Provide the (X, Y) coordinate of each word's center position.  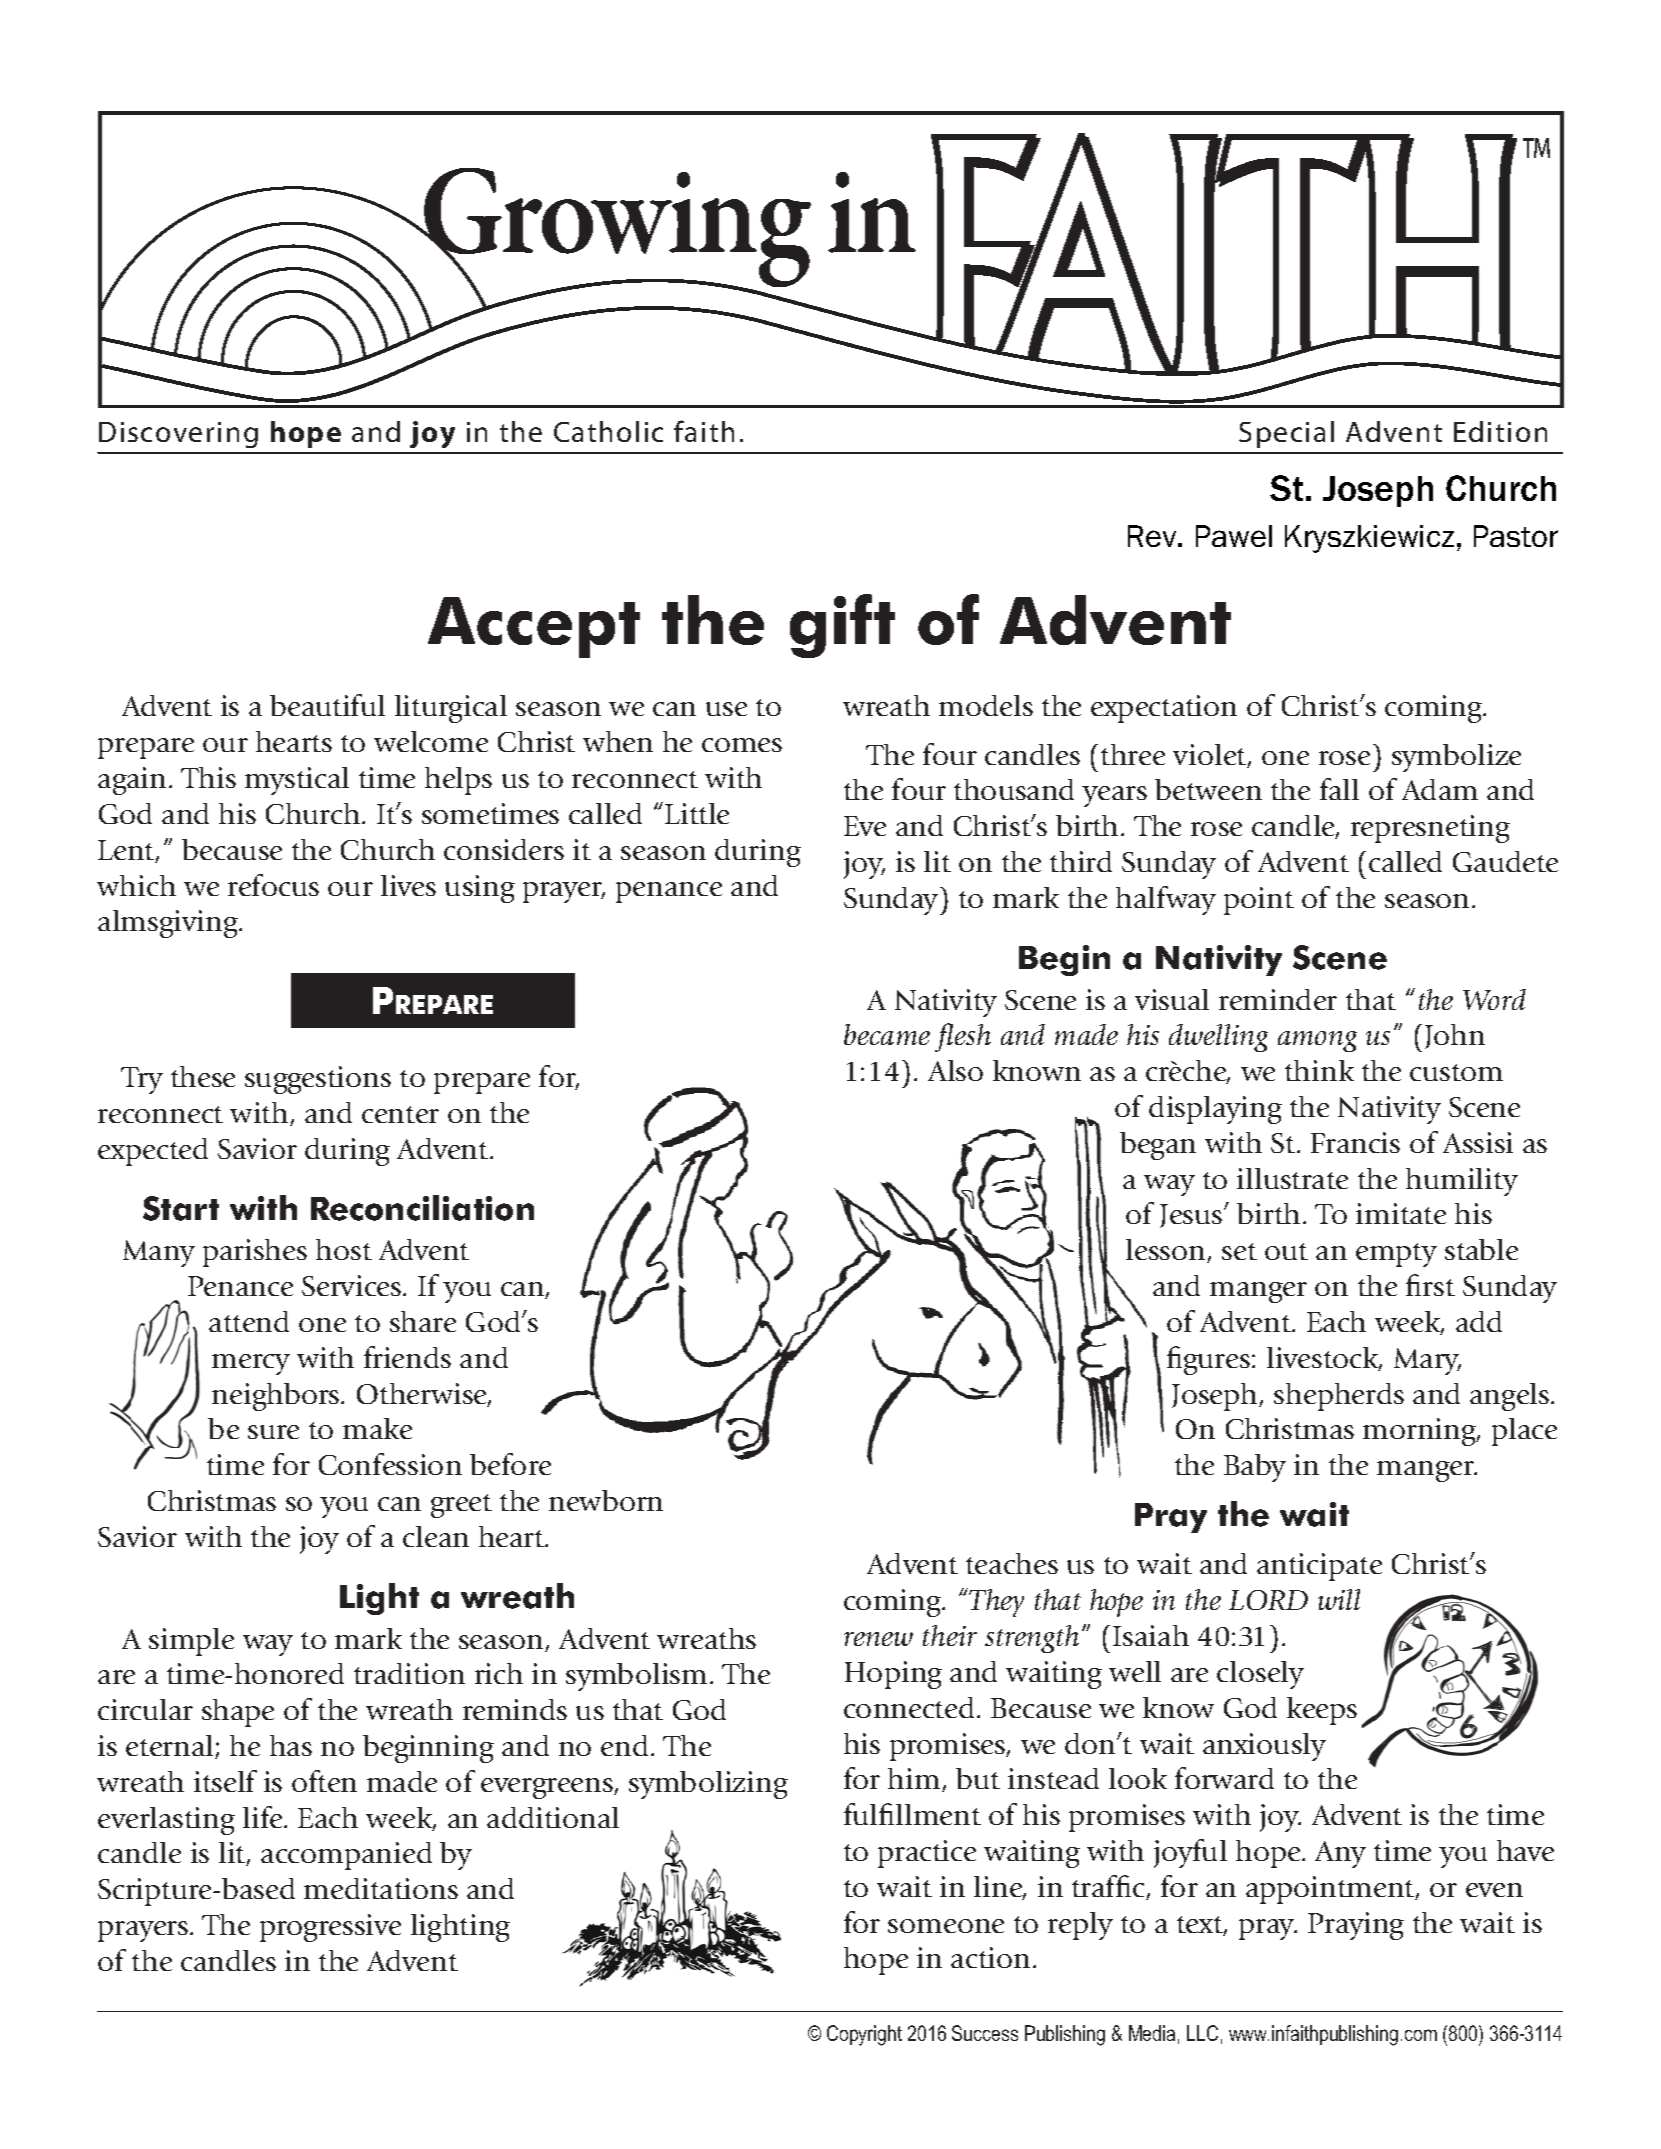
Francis (1355, 1142)
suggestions (318, 1080)
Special (1286, 434)
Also (955, 1070)
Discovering (178, 435)
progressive (330, 1928)
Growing (616, 229)
